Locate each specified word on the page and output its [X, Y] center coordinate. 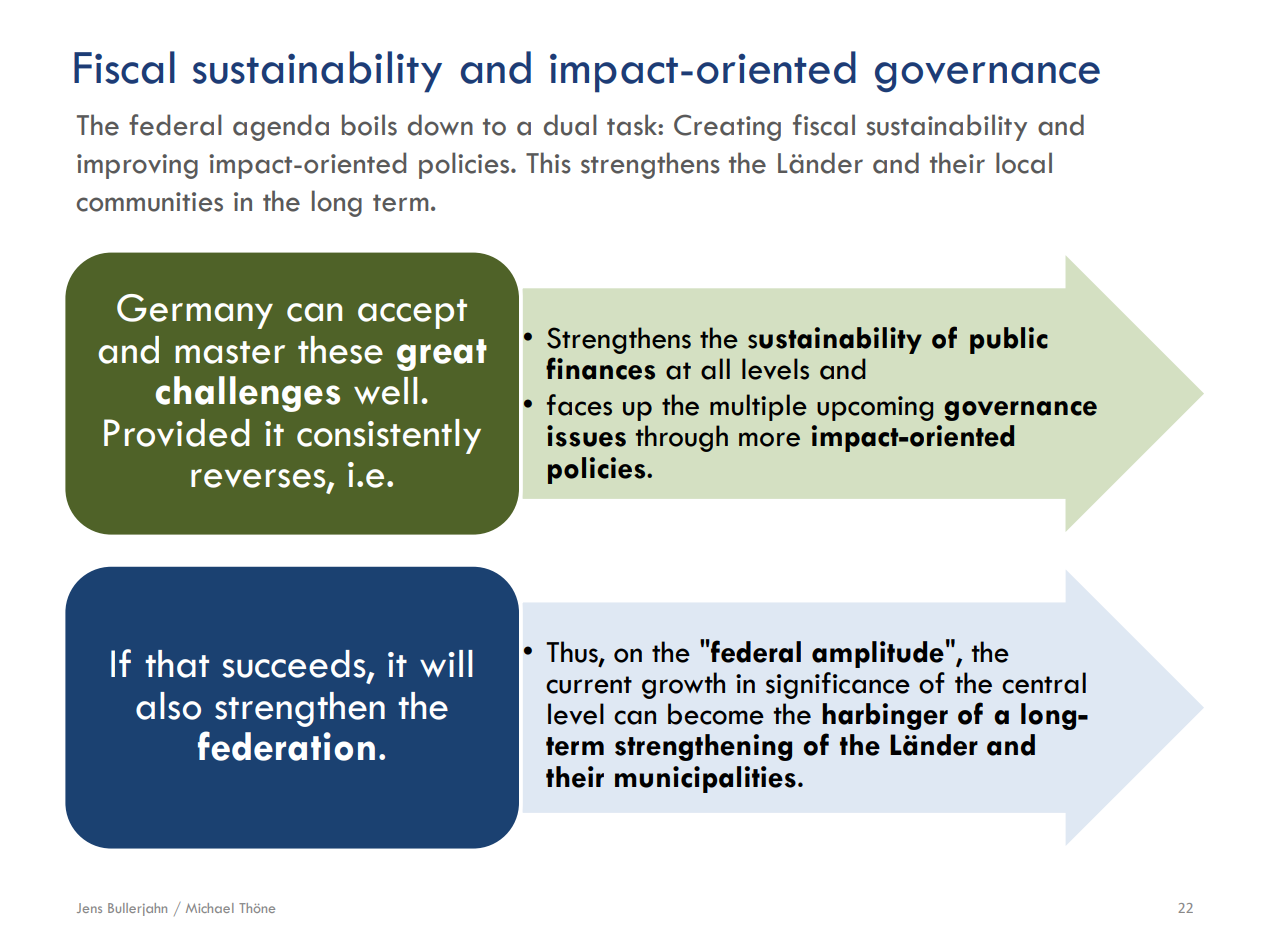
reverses [259, 479]
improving [137, 166]
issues [586, 436]
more [769, 439]
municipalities [705, 779]
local [1024, 163]
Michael [210, 908]
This [548, 163]
